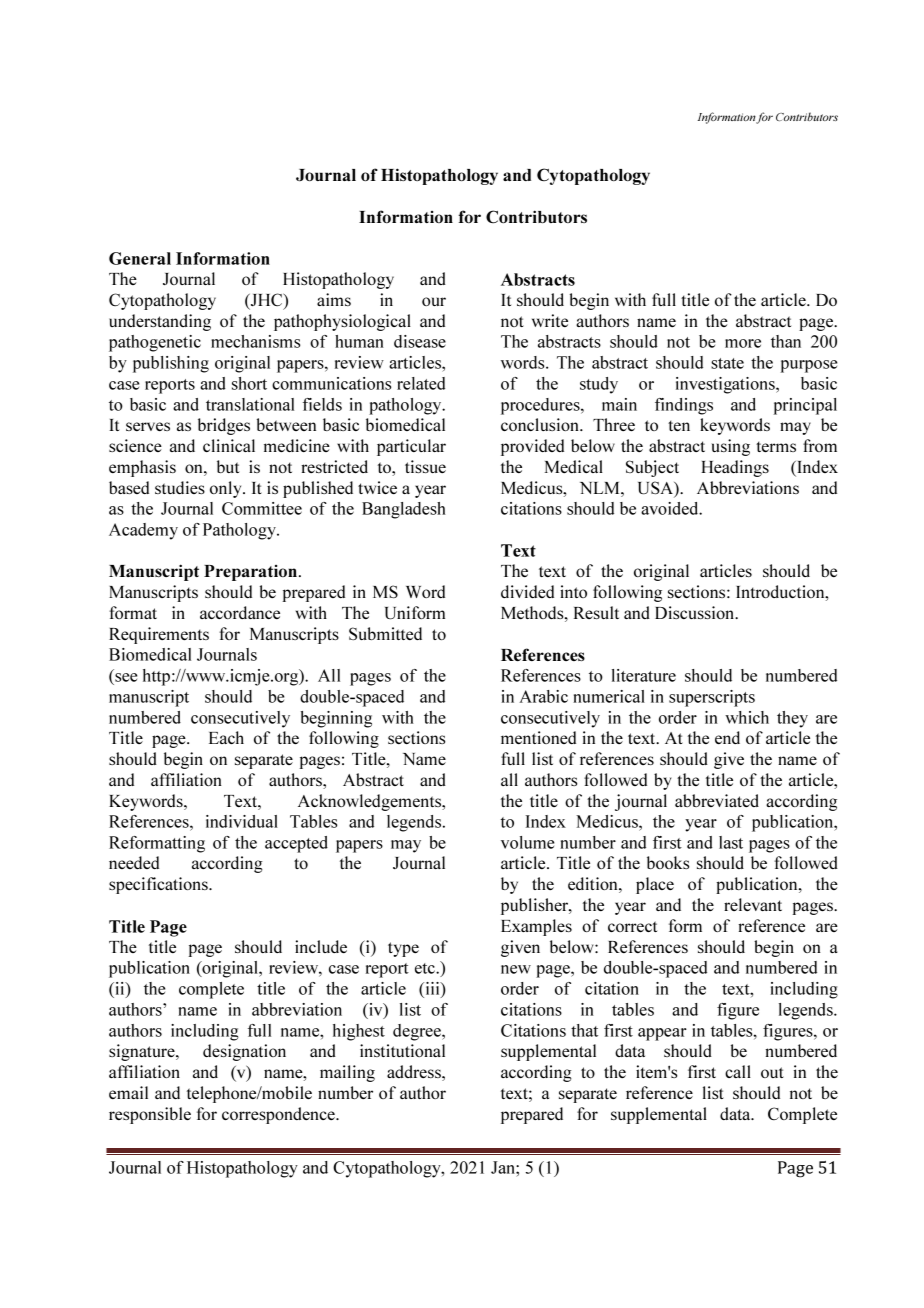 This page has height=1308, width=924. What do you see at coordinates (538, 737) in the page?
I see `mentioned` at bounding box center [538, 737].
